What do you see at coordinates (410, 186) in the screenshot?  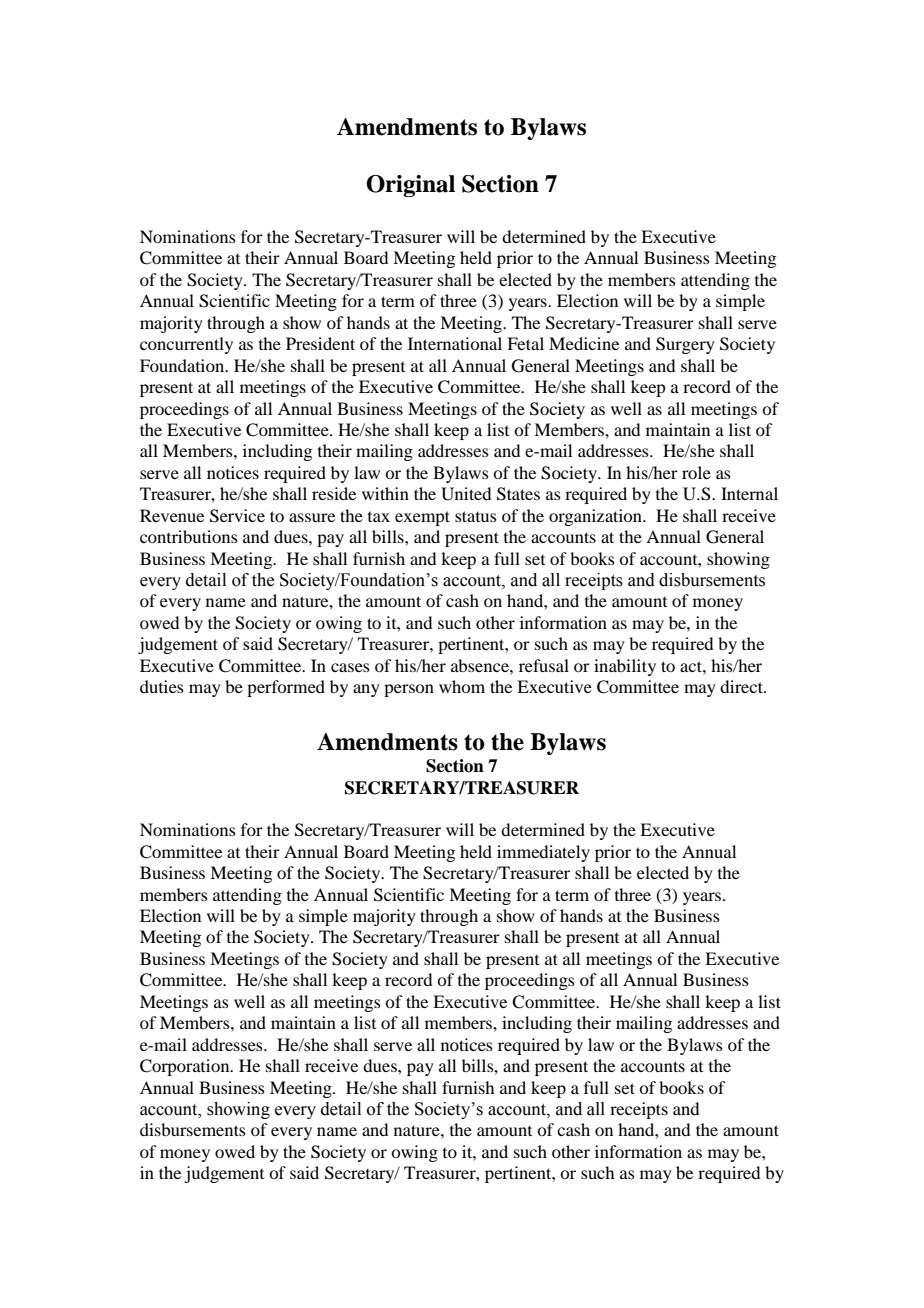 I see `Original` at bounding box center [410, 186].
